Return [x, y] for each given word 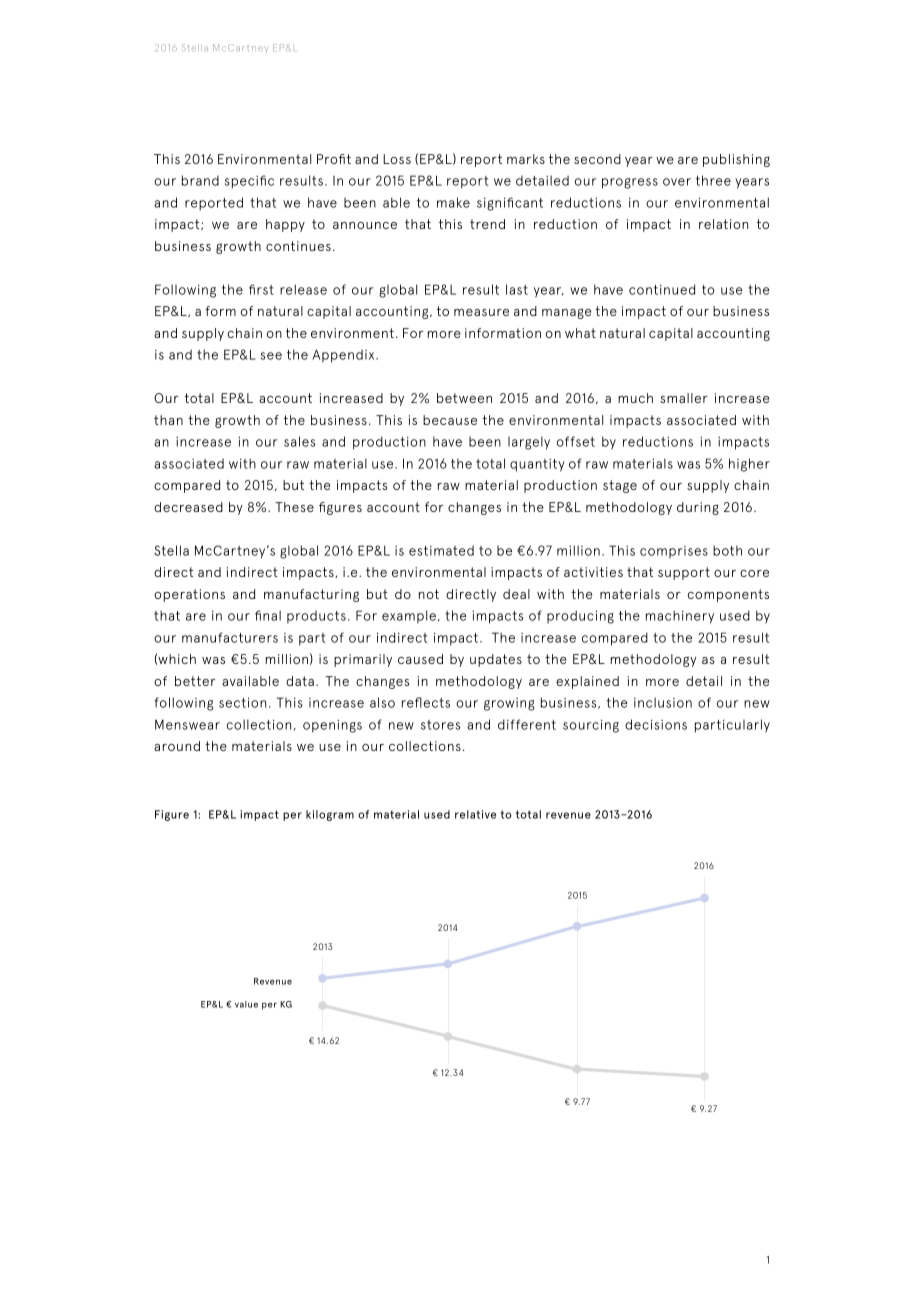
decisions [656, 724]
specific [249, 182]
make [453, 202]
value [246, 1004]
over [677, 182]
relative [475, 814]
